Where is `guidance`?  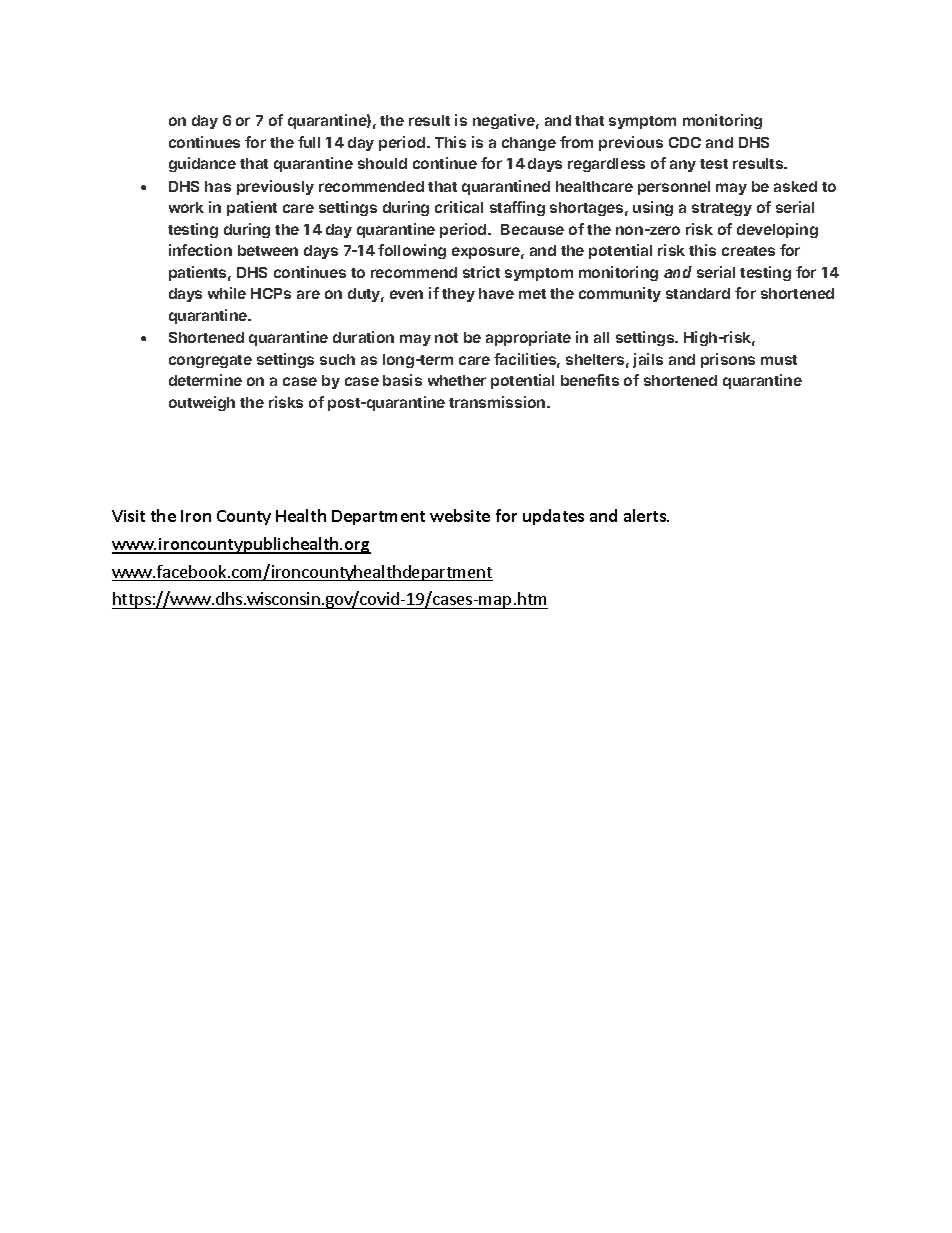
guidance is located at coordinates (202, 164).
